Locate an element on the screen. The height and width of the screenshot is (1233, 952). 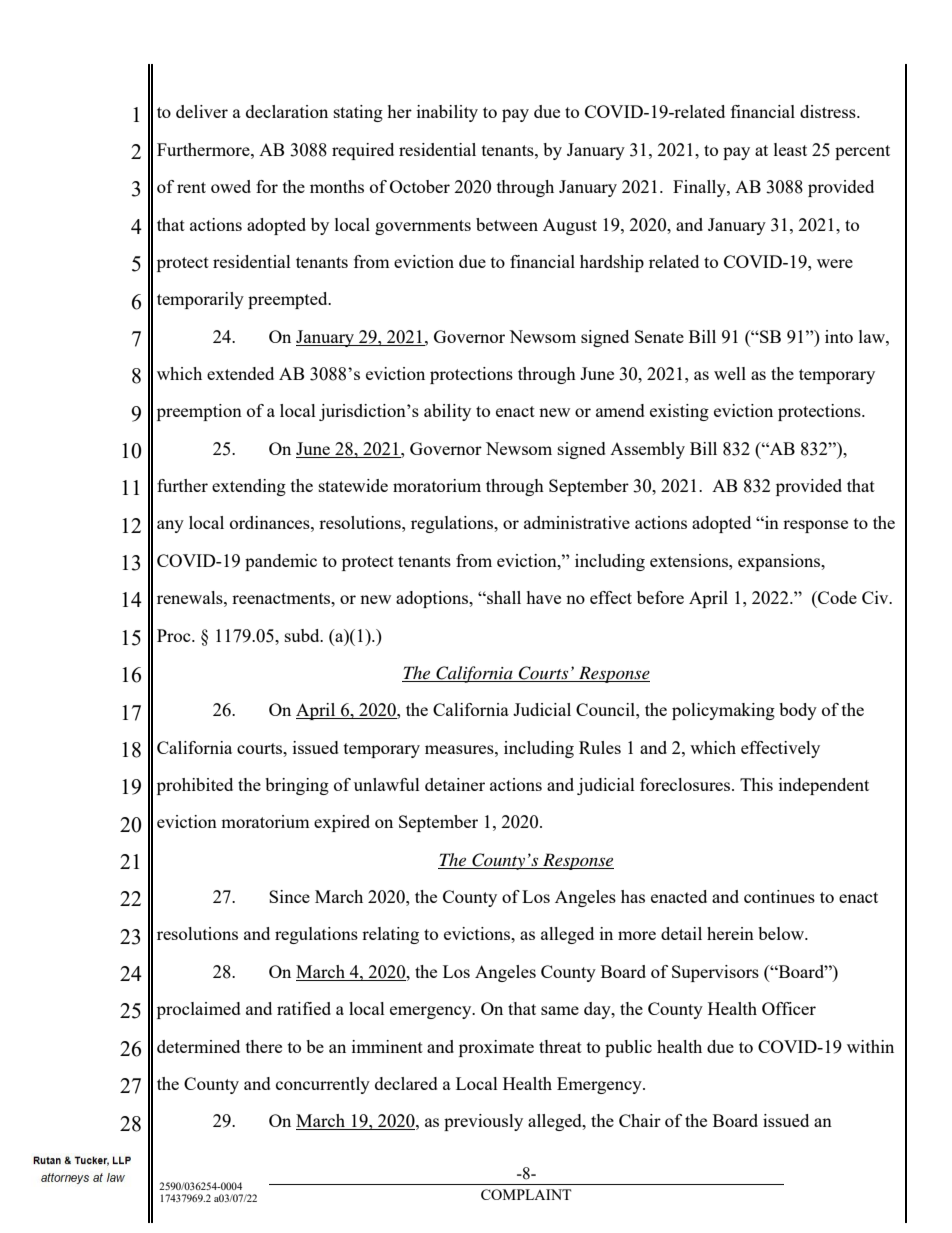
declaration is located at coordinates (287, 111).
